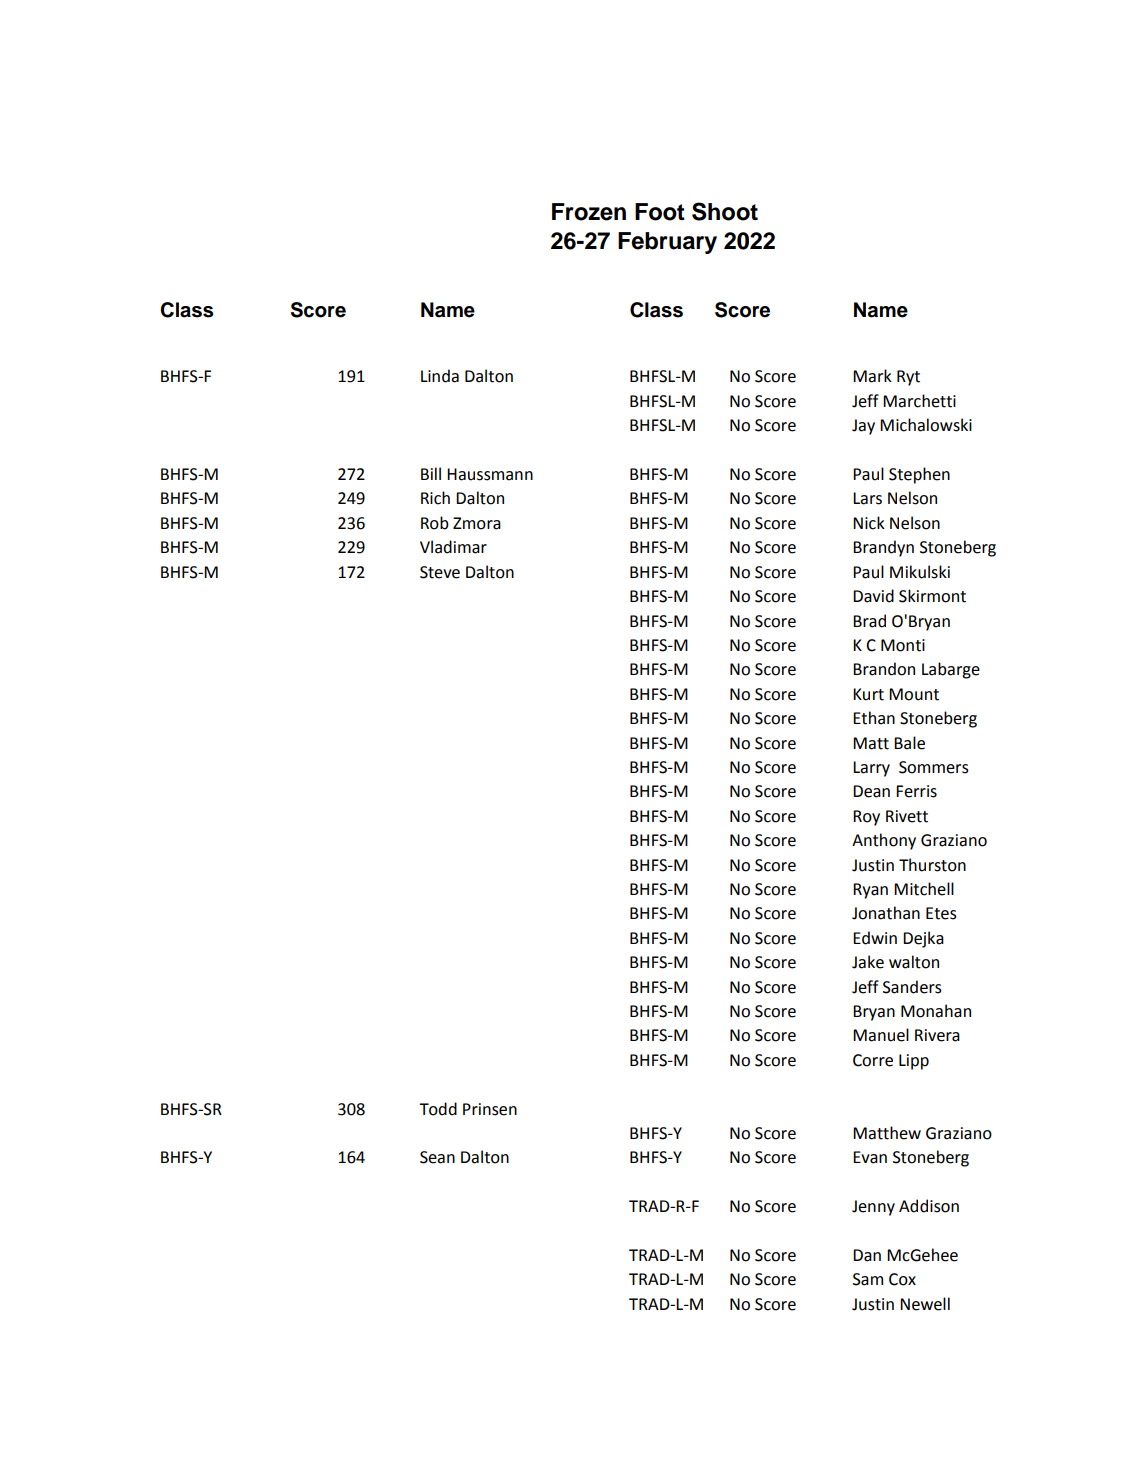 The image size is (1131, 1464). I want to click on Sam, so click(868, 1279).
